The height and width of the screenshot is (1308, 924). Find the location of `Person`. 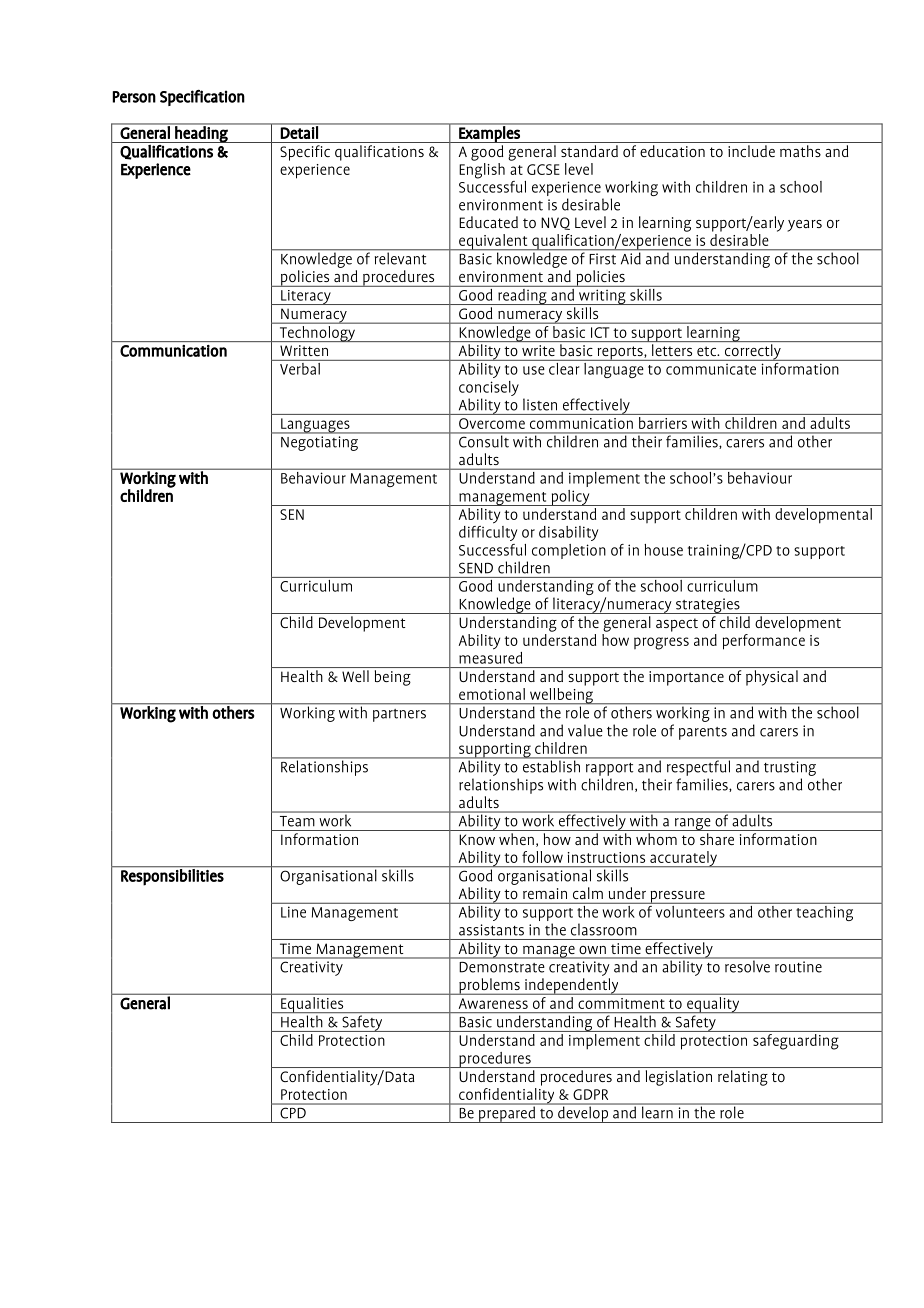

Person is located at coordinates (134, 97).
